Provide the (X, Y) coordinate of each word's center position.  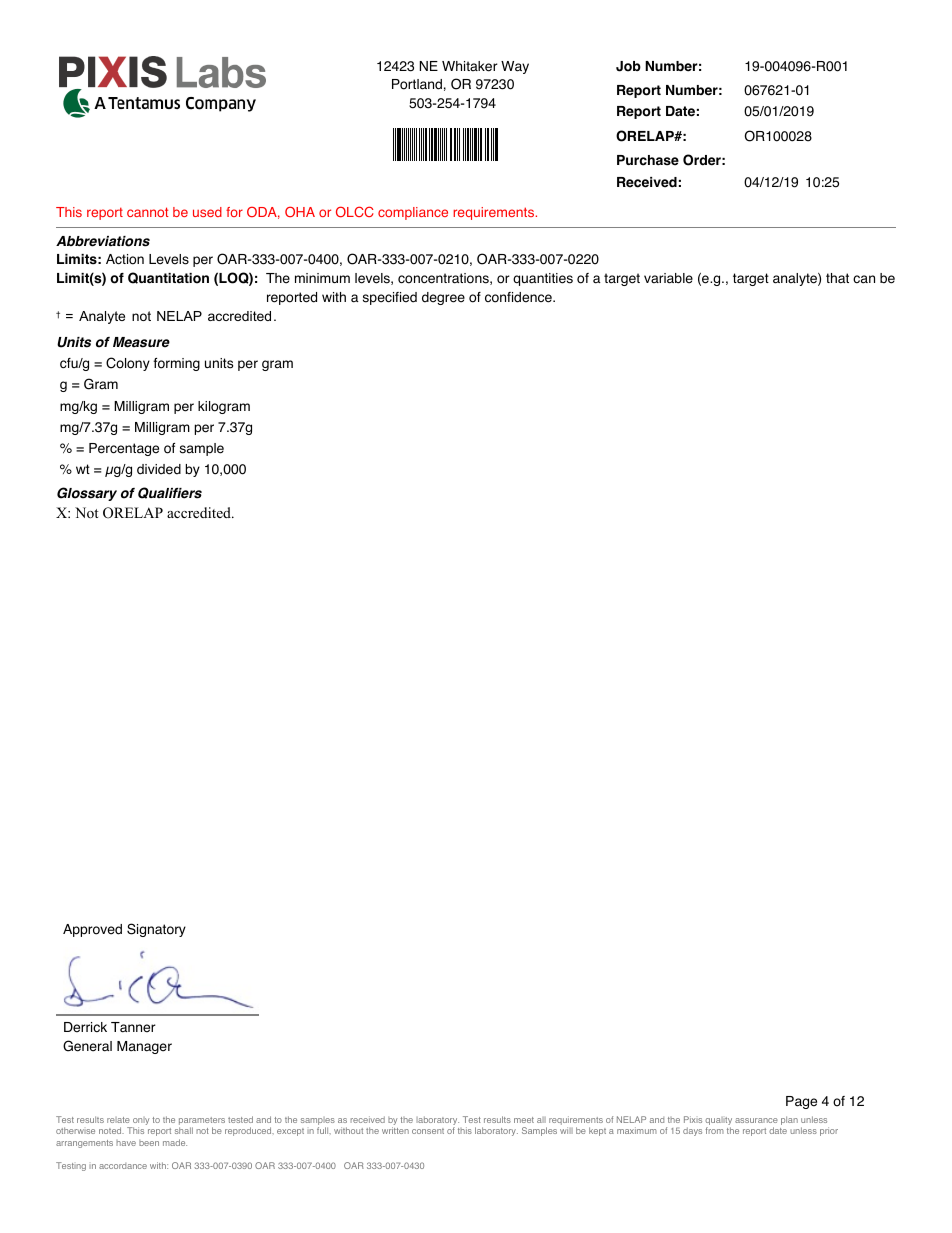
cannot (148, 212)
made (175, 1142)
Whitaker (470, 66)
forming (176, 364)
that (837, 278)
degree (443, 298)
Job (628, 66)
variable (668, 278)
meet (524, 1120)
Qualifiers (170, 493)
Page (801, 1102)
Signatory (156, 930)
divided (159, 469)
